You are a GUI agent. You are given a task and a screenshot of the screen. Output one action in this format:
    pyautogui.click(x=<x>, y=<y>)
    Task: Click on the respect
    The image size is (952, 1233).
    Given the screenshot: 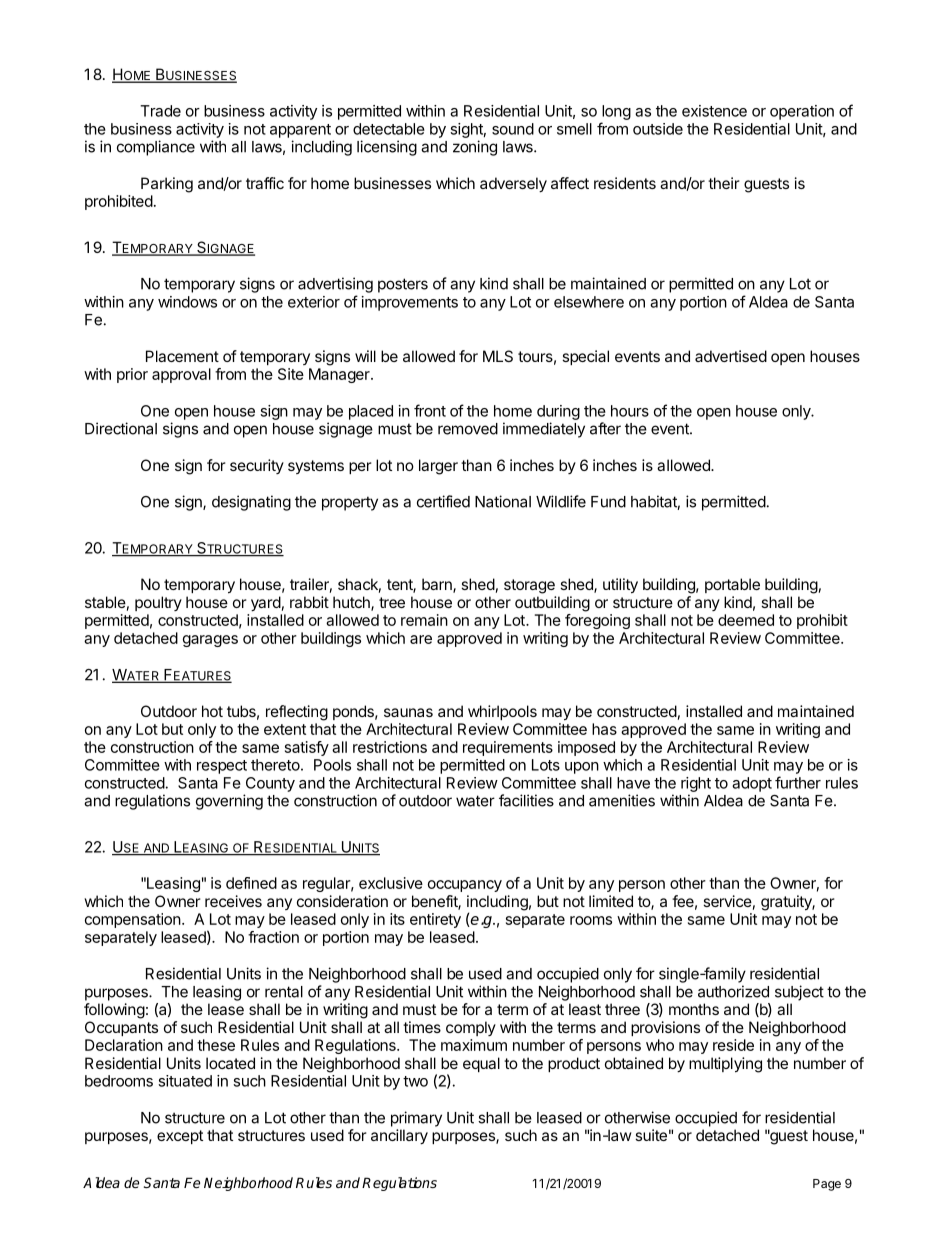 What is the action you would take?
    pyautogui.click(x=222, y=767)
